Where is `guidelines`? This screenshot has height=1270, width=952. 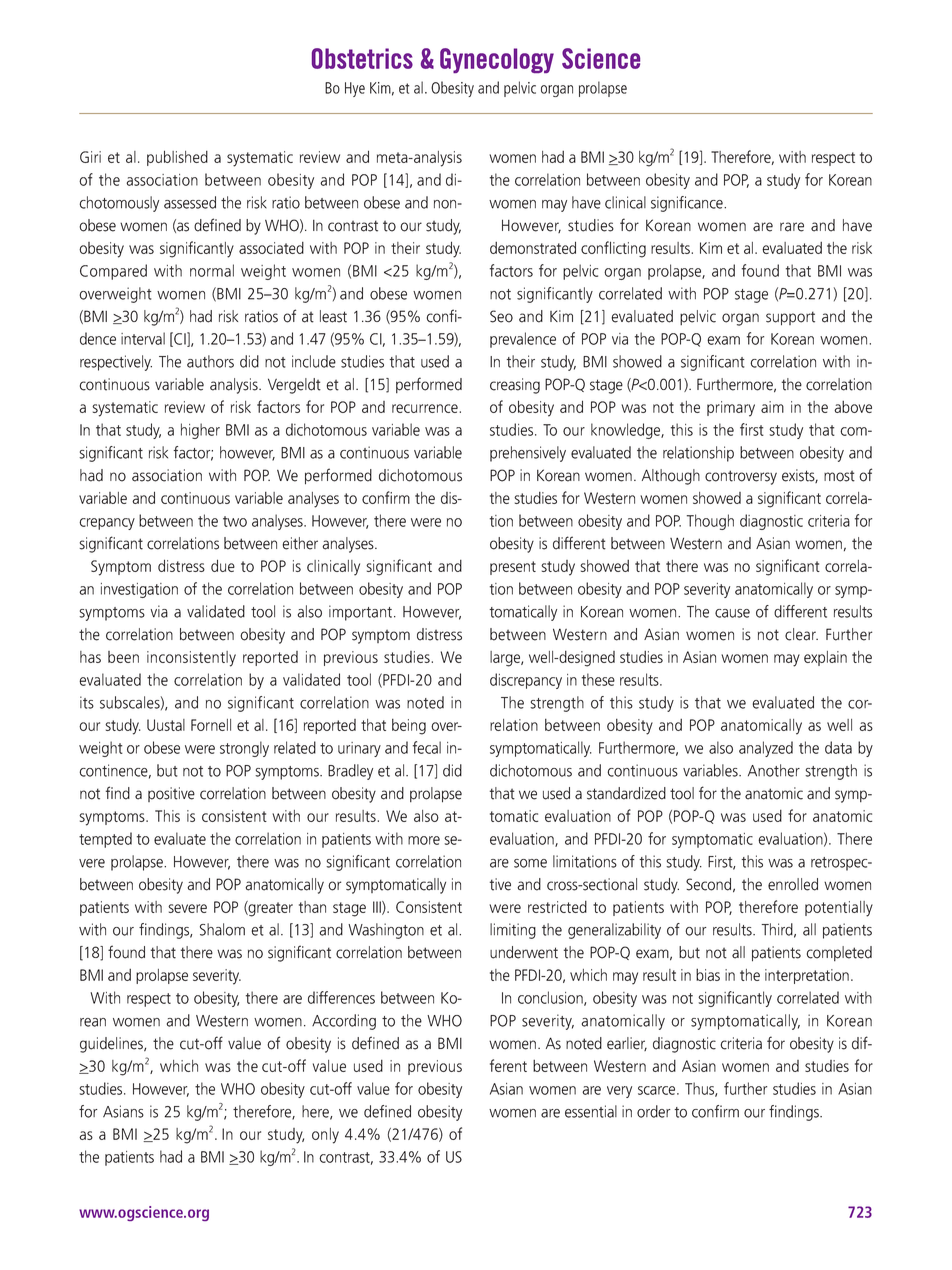 guidelines is located at coordinates (112, 1045).
